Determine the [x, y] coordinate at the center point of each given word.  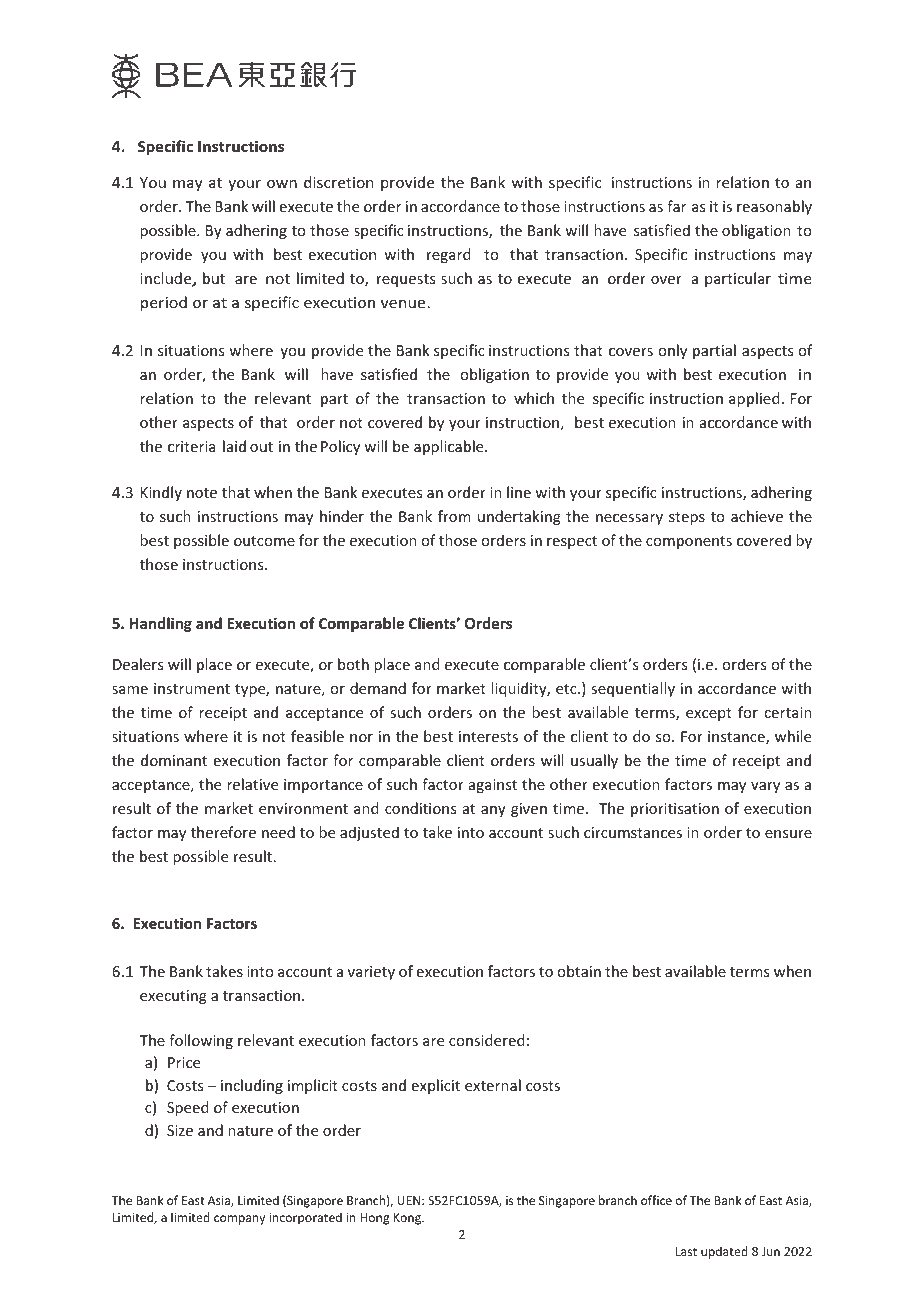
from [454, 516]
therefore [223, 832]
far [676, 206]
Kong [408, 1219]
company [239, 1220]
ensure [788, 834]
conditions [420, 808]
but [214, 278]
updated [724, 1252]
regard [448, 255]
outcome [264, 541]
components [689, 542]
